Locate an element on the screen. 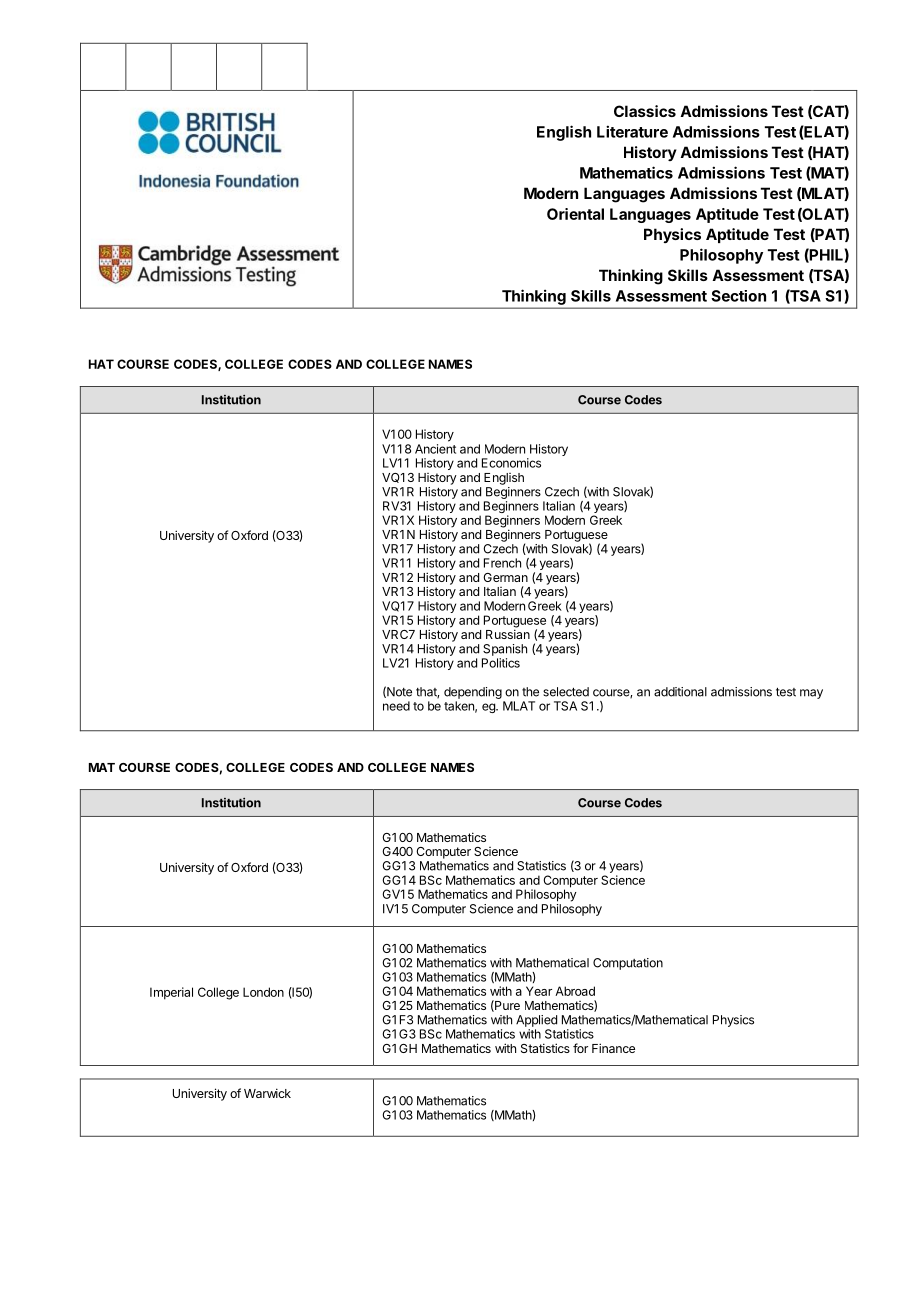 The height and width of the screenshot is (1307, 924). French is located at coordinates (502, 563).
